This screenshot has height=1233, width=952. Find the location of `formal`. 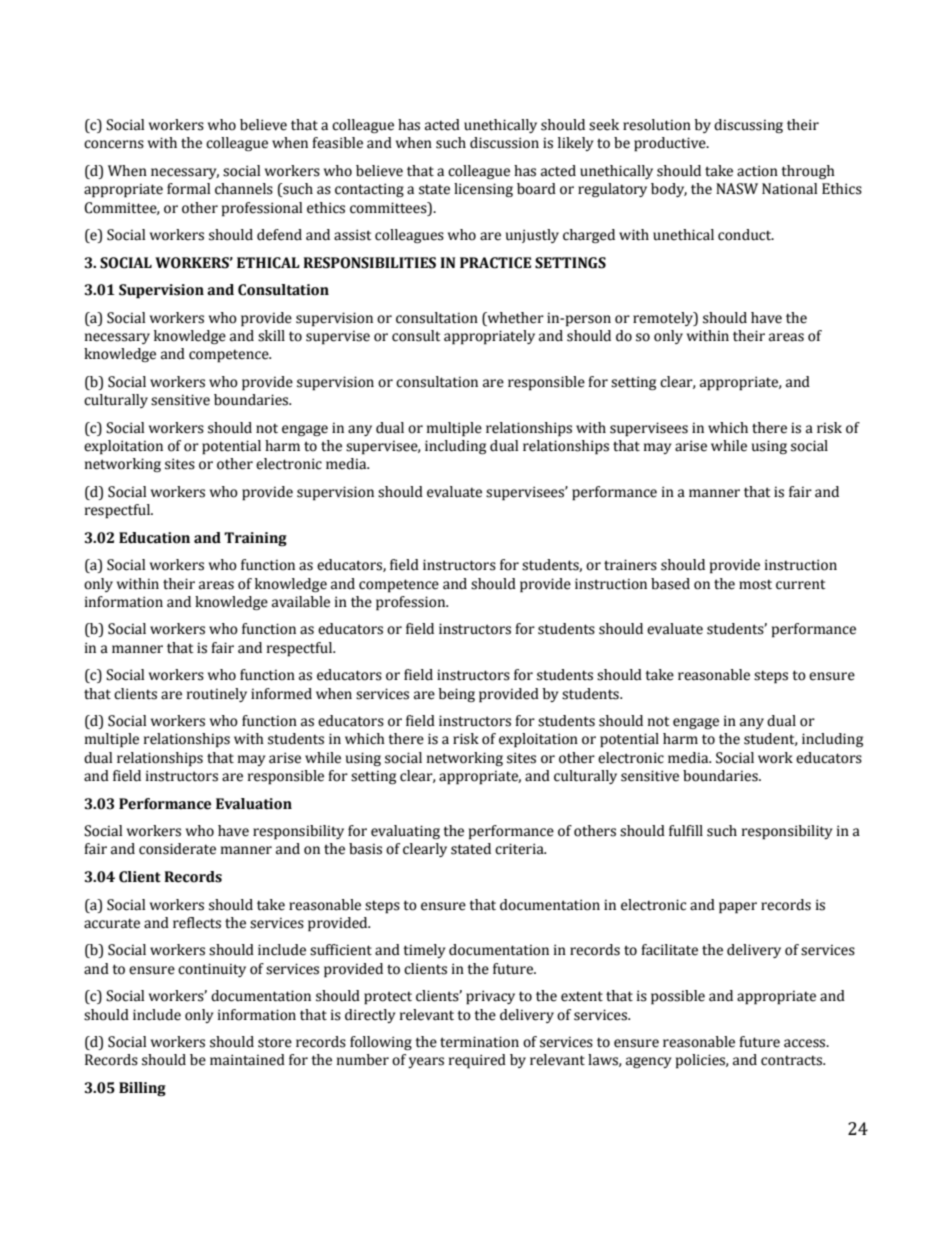

formal is located at coordinates (188, 189).
